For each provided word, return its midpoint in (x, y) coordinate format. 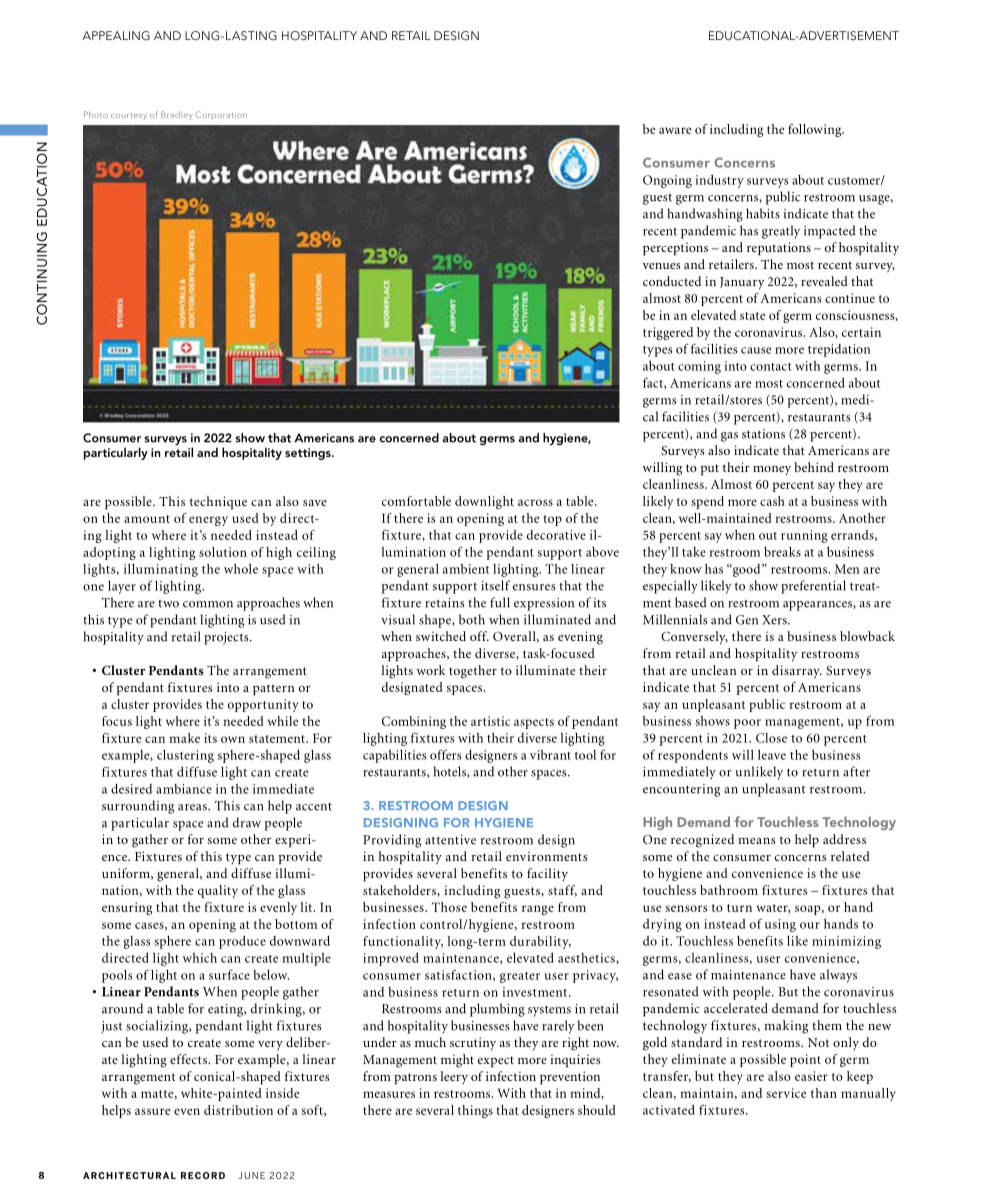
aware (675, 130)
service (786, 1093)
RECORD (203, 1175)
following (816, 130)
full (500, 602)
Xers (775, 620)
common (208, 604)
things (475, 1111)
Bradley (176, 115)
